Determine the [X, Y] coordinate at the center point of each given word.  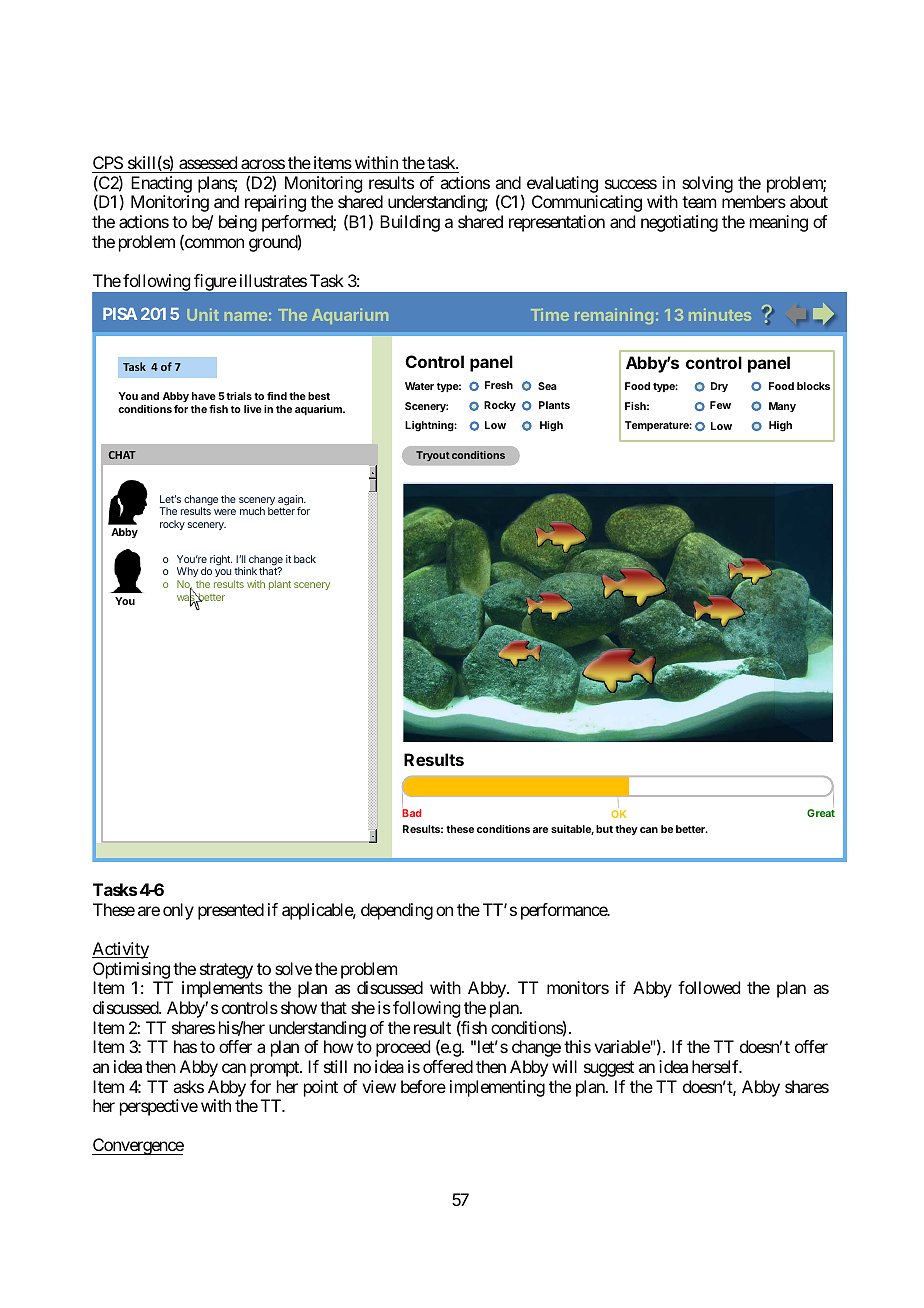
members [754, 201]
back [305, 559]
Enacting [161, 184]
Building [410, 223]
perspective [159, 1107]
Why [187, 574]
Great [821, 813]
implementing [497, 1088]
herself [716, 1066]
